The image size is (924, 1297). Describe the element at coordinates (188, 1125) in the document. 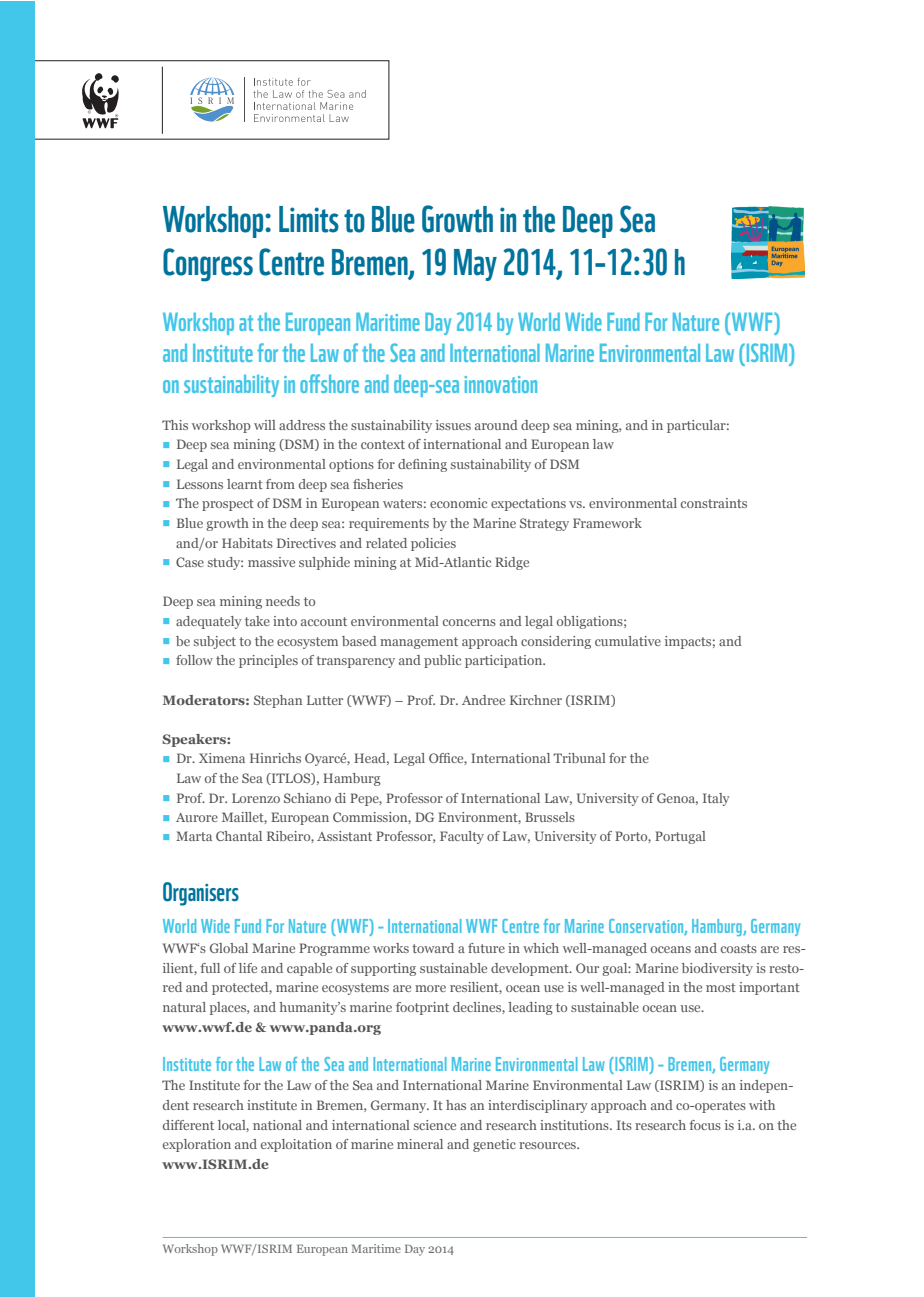

I see `different` at that location.
